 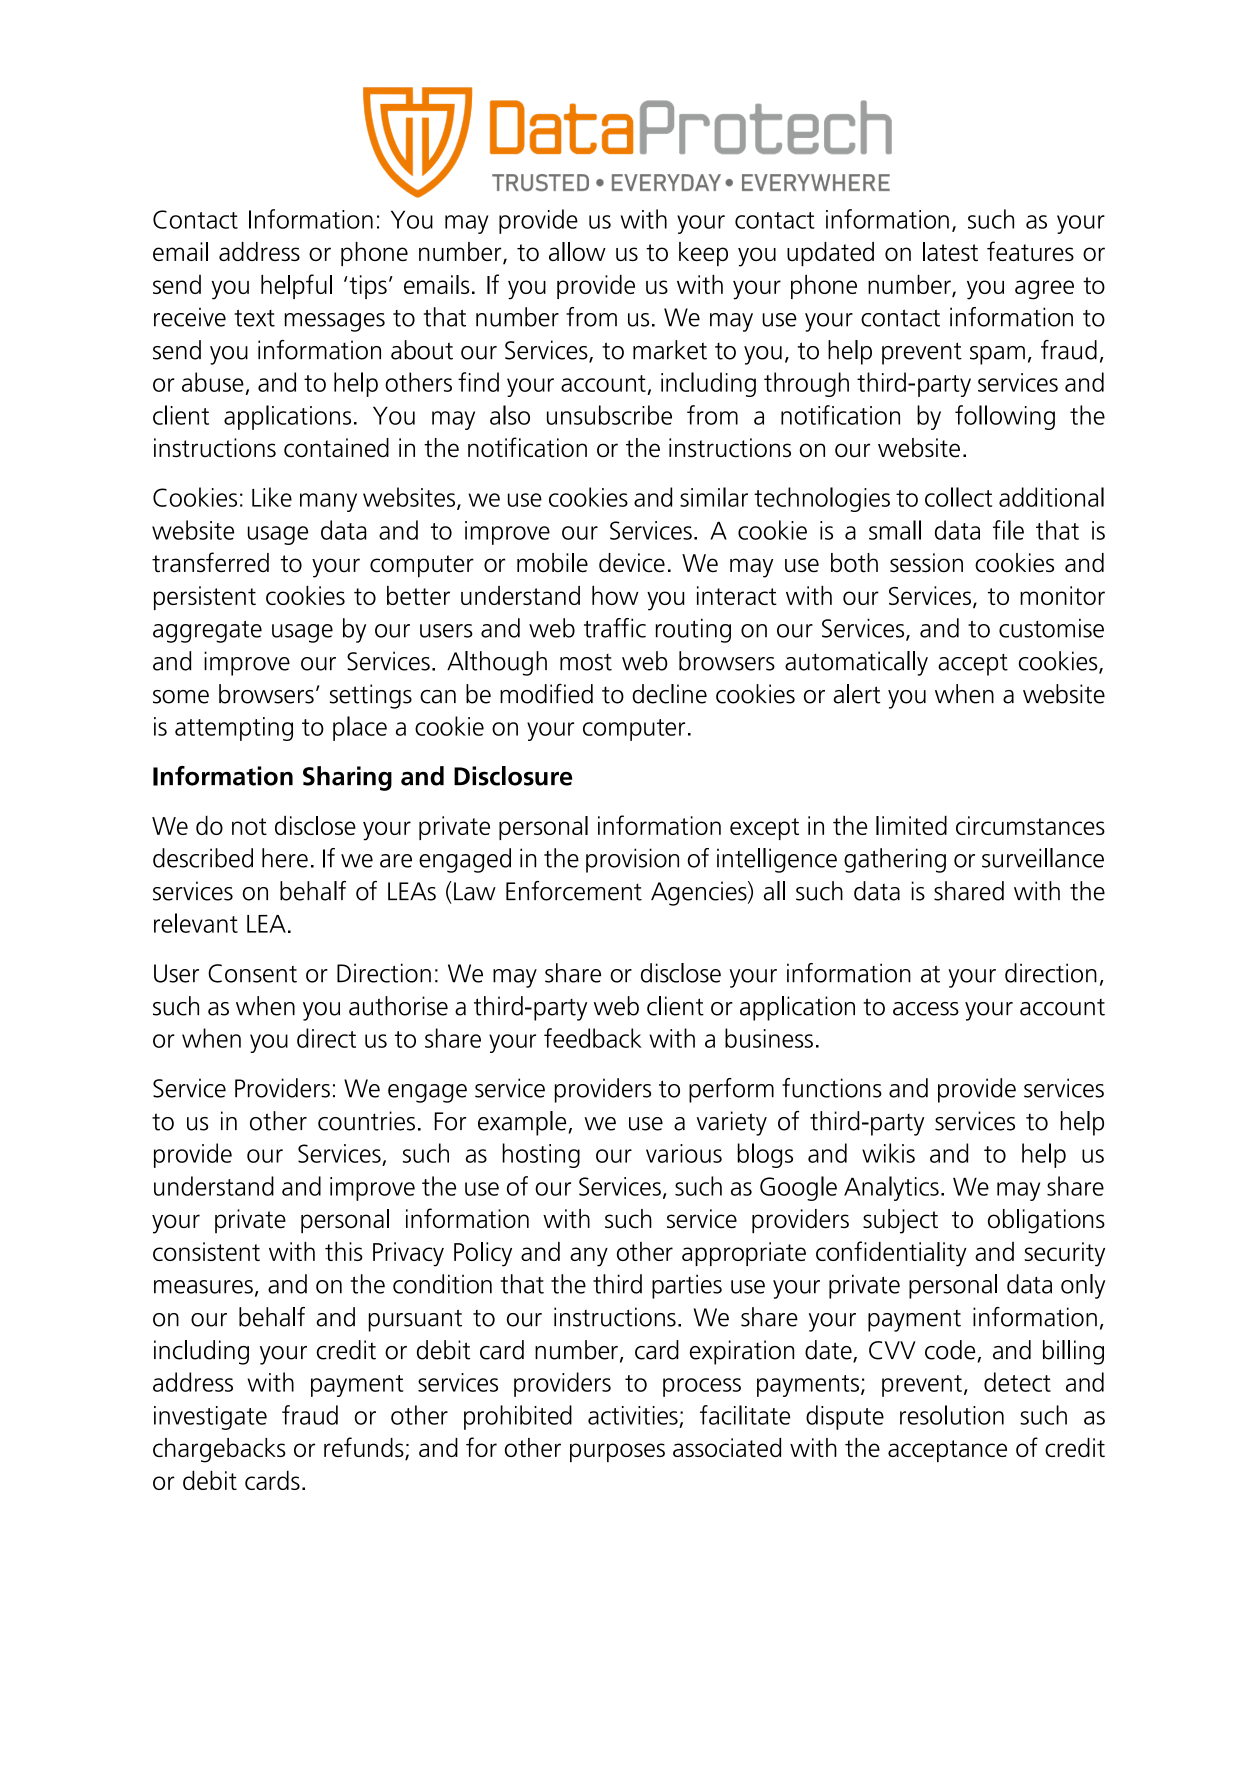 I want to click on resolution, so click(x=952, y=1415).
